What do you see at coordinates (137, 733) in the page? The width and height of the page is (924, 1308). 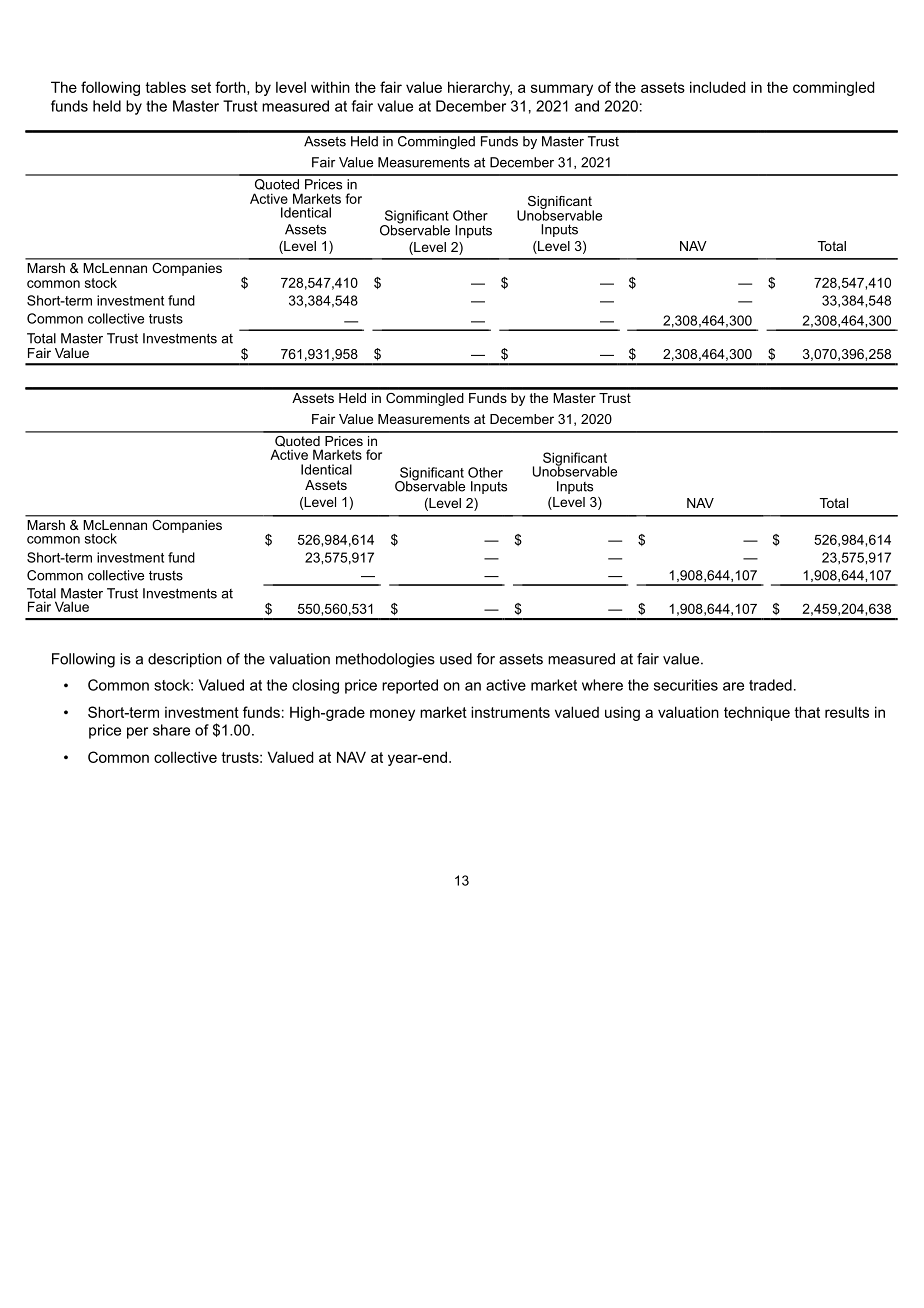 I see `per` at bounding box center [137, 733].
